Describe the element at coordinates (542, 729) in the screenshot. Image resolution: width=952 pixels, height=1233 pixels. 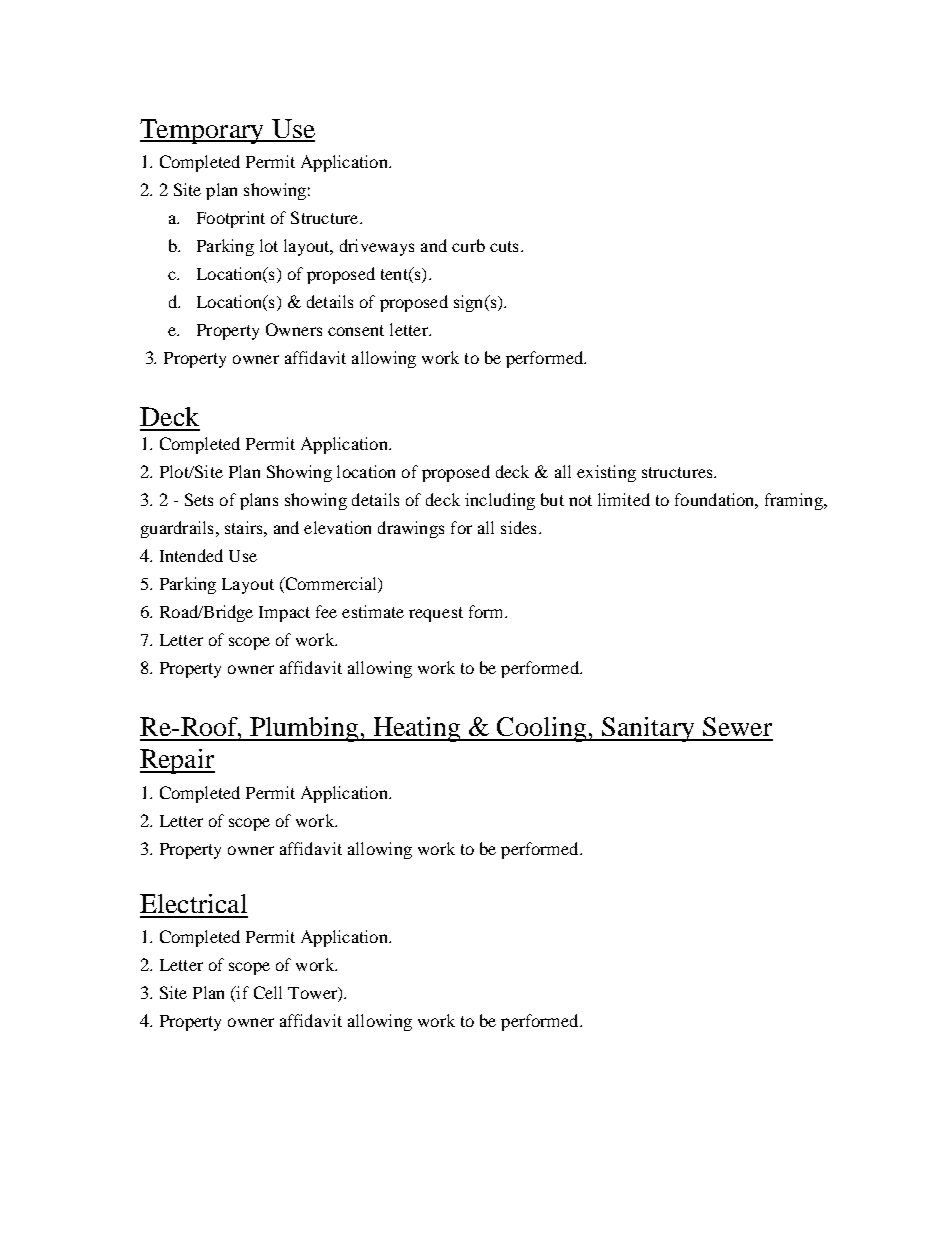
I see `Cooling` at that location.
